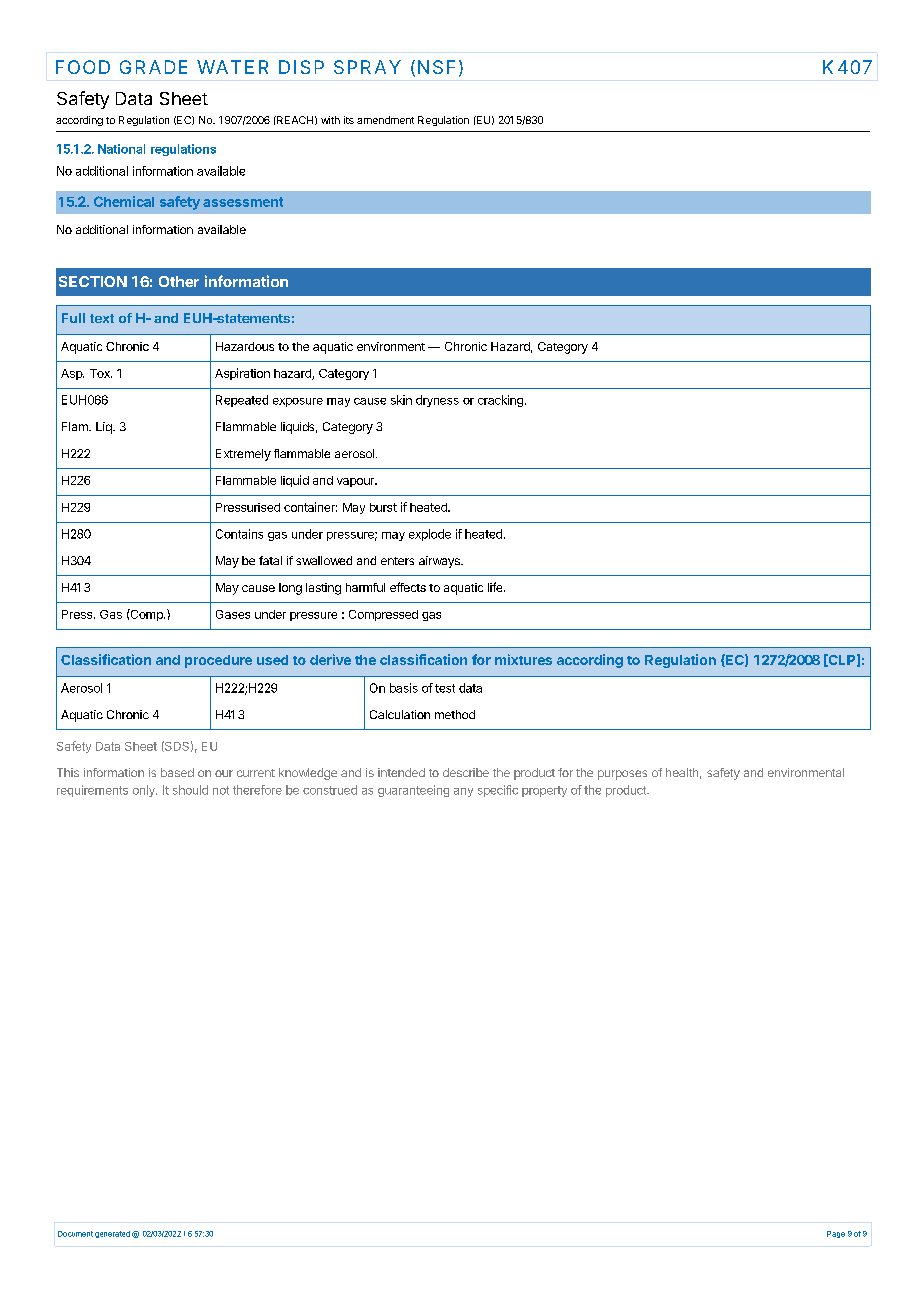  I want to click on generated, so click(112, 1234).
